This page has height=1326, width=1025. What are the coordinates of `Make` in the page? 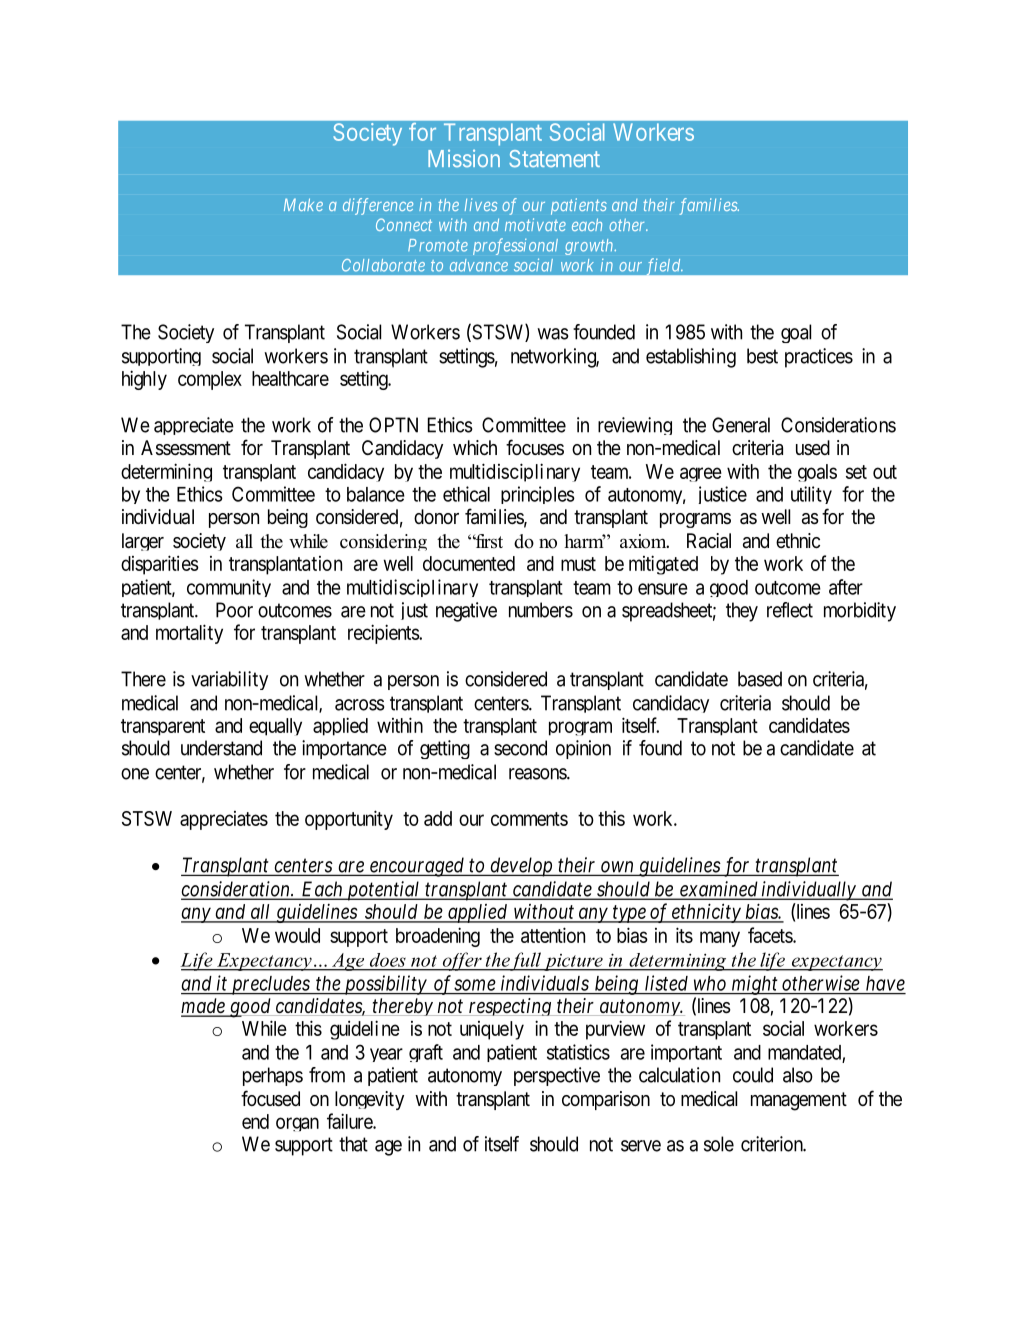 It's located at (303, 204).
